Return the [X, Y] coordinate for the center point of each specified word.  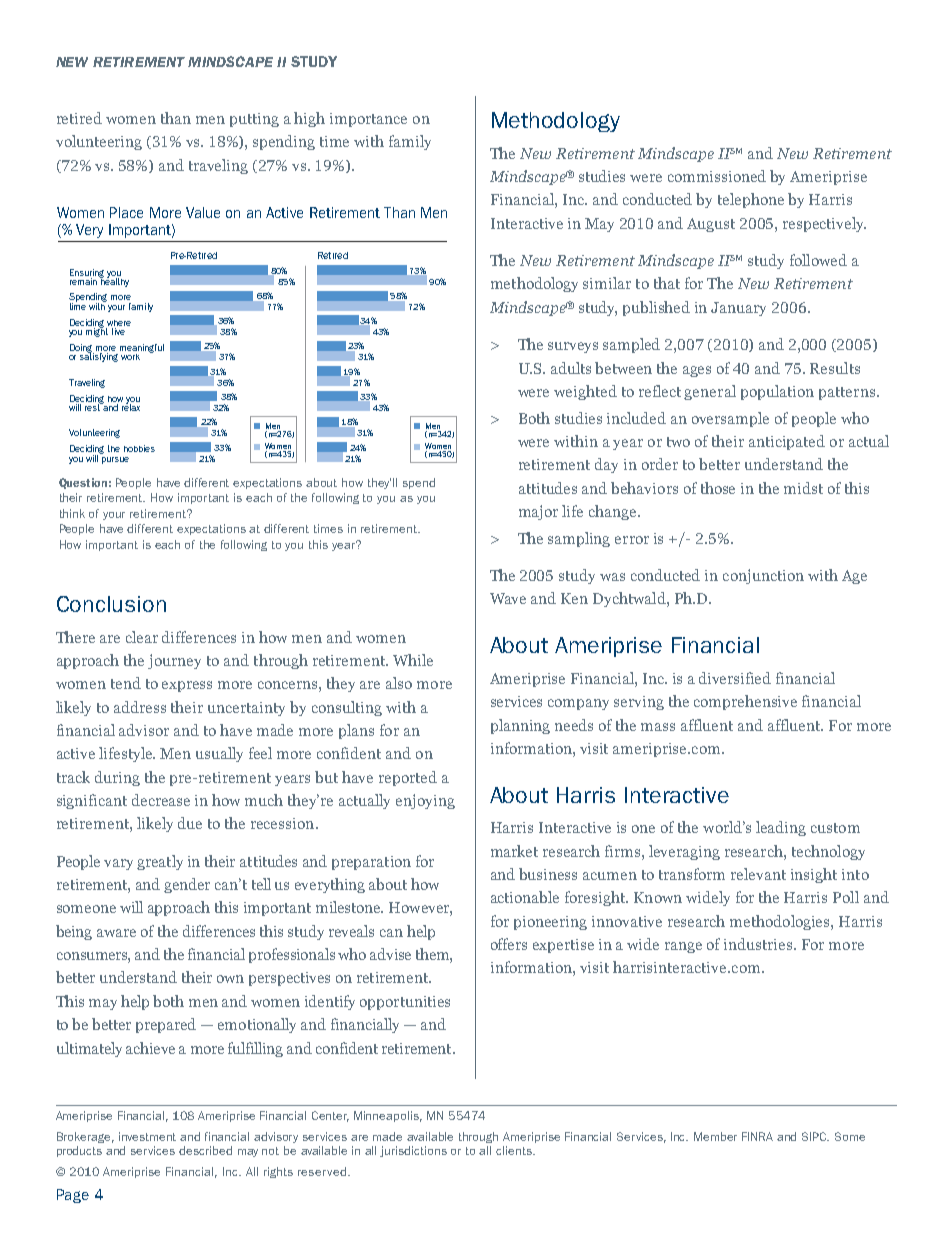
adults [571, 368]
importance [368, 120]
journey [174, 661]
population [777, 392]
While [413, 660]
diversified [735, 678]
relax [131, 406]
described [205, 1150]
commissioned [717, 176]
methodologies [781, 922]
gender [187, 885]
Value [203, 212]
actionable [525, 897]
